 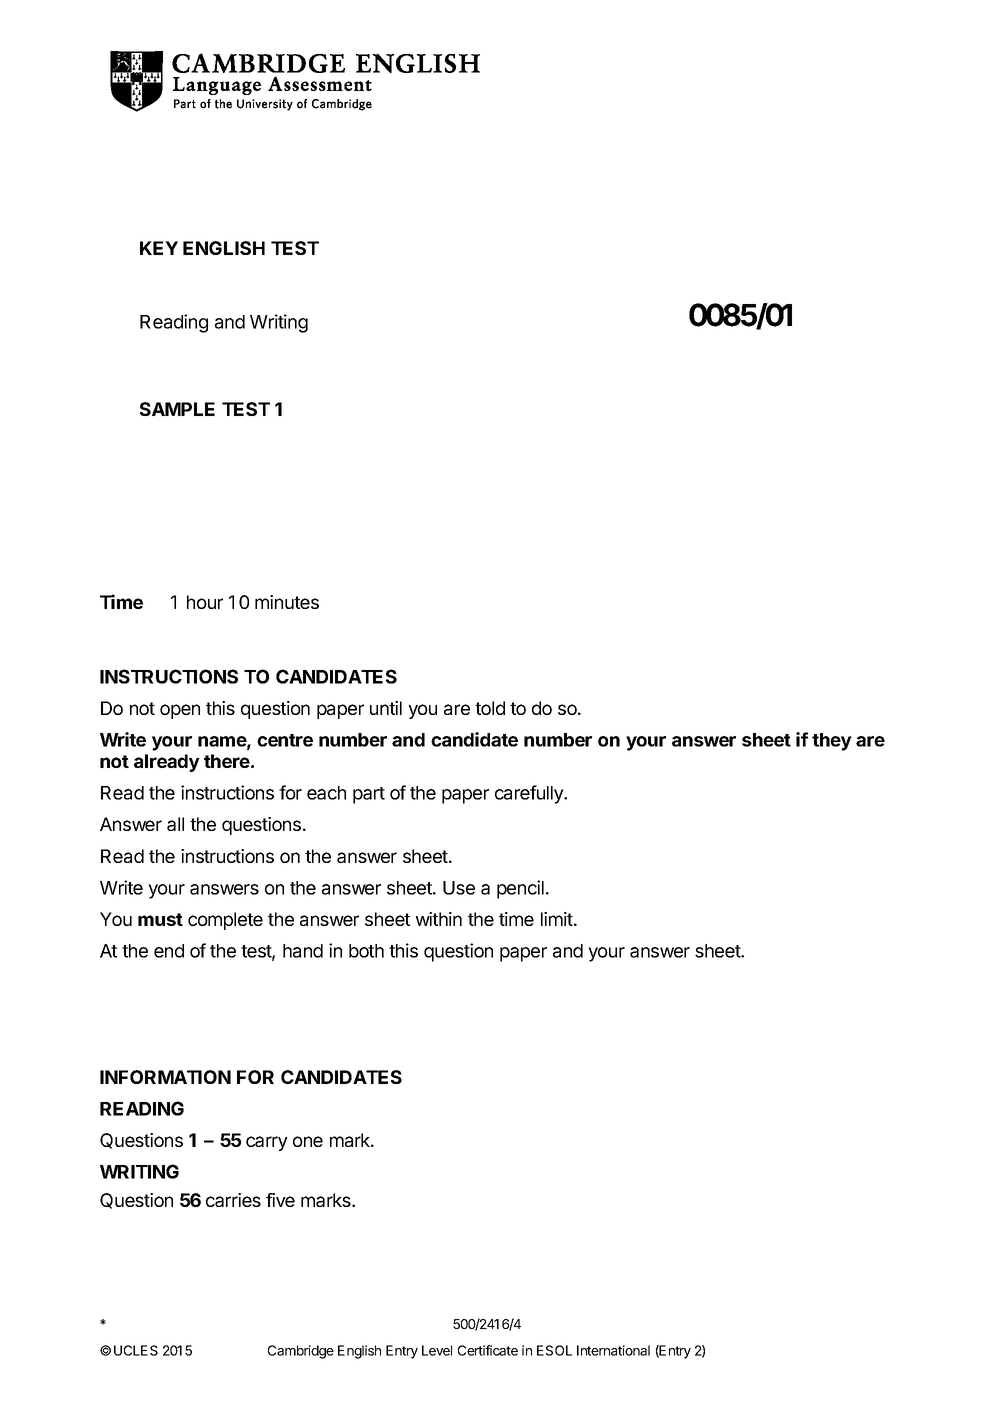 What do you see at coordinates (205, 602) in the screenshot?
I see `hour` at bounding box center [205, 602].
